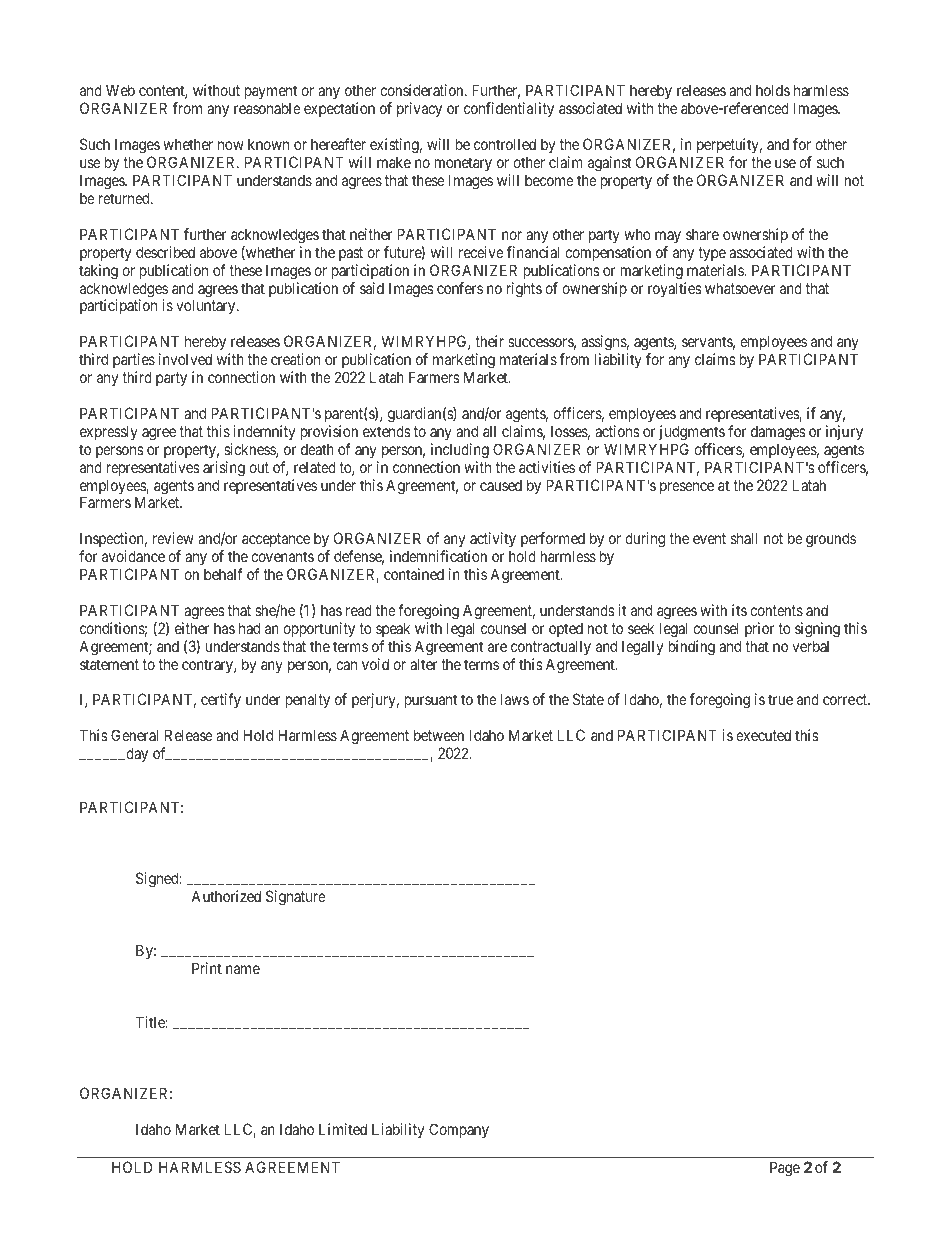  What do you see at coordinates (423, 664) in the screenshot?
I see `alter` at bounding box center [423, 664].
